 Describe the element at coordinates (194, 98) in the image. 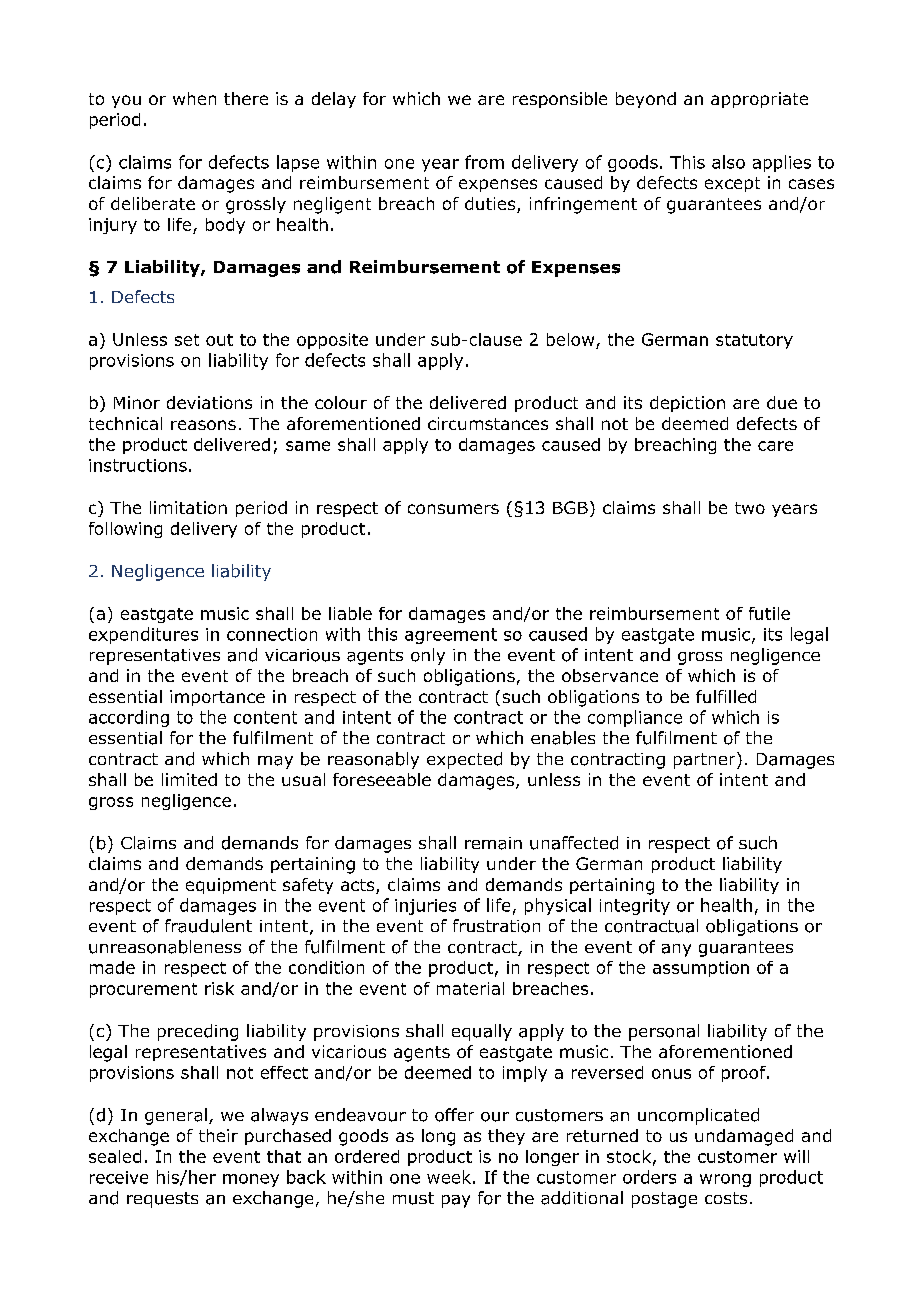

I see `when` at that location.
